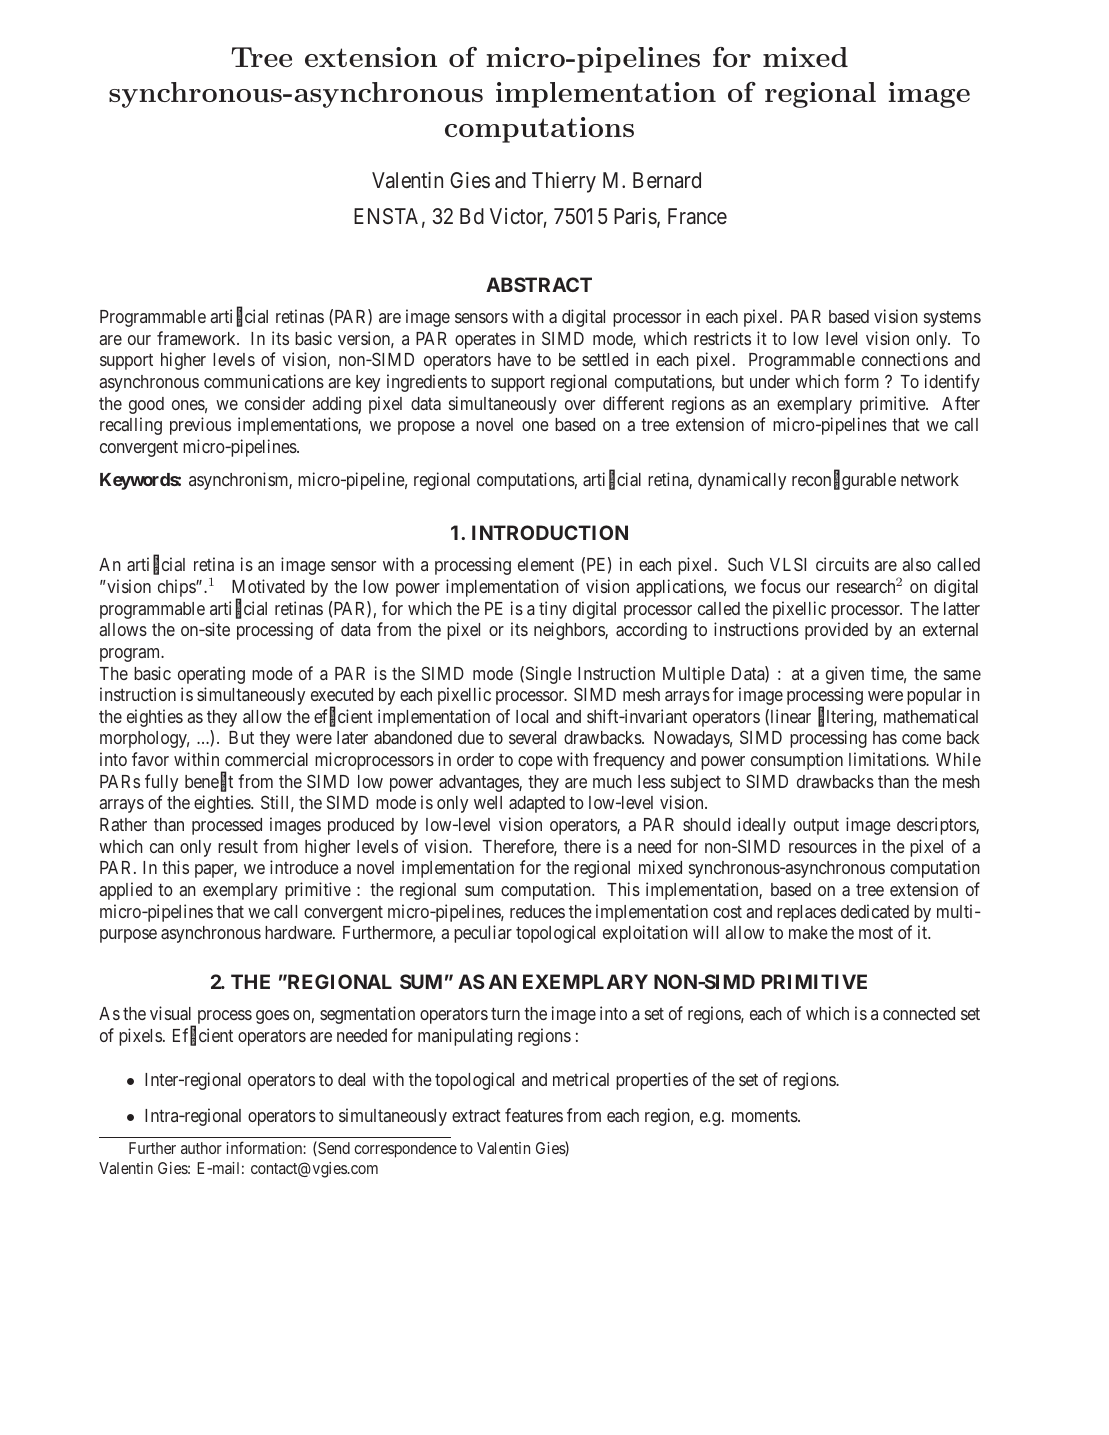 The image size is (1109, 1435). Describe the element at coordinates (268, 586) in the screenshot. I see `Motivated` at that location.
